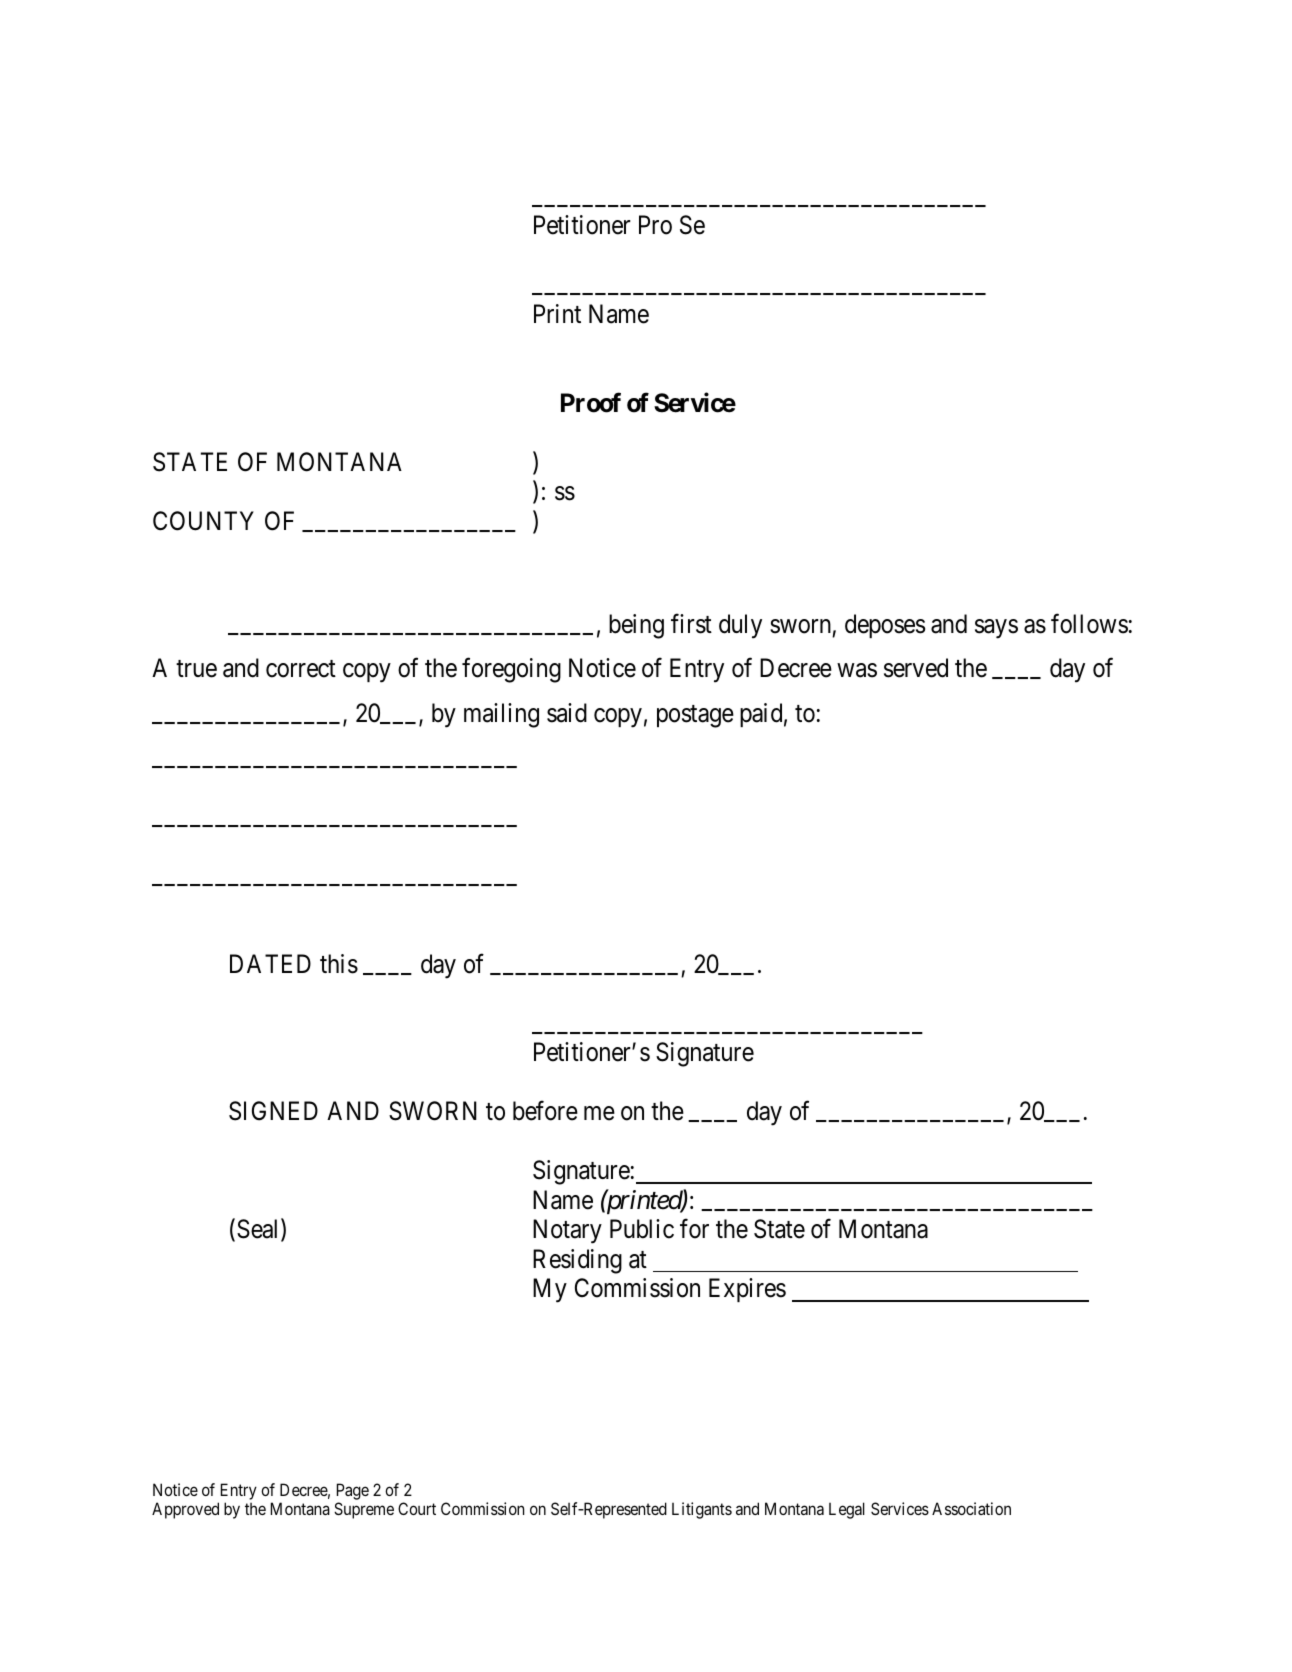 The height and width of the screenshot is (1672, 1292). I want to click on correct, so click(301, 669).
